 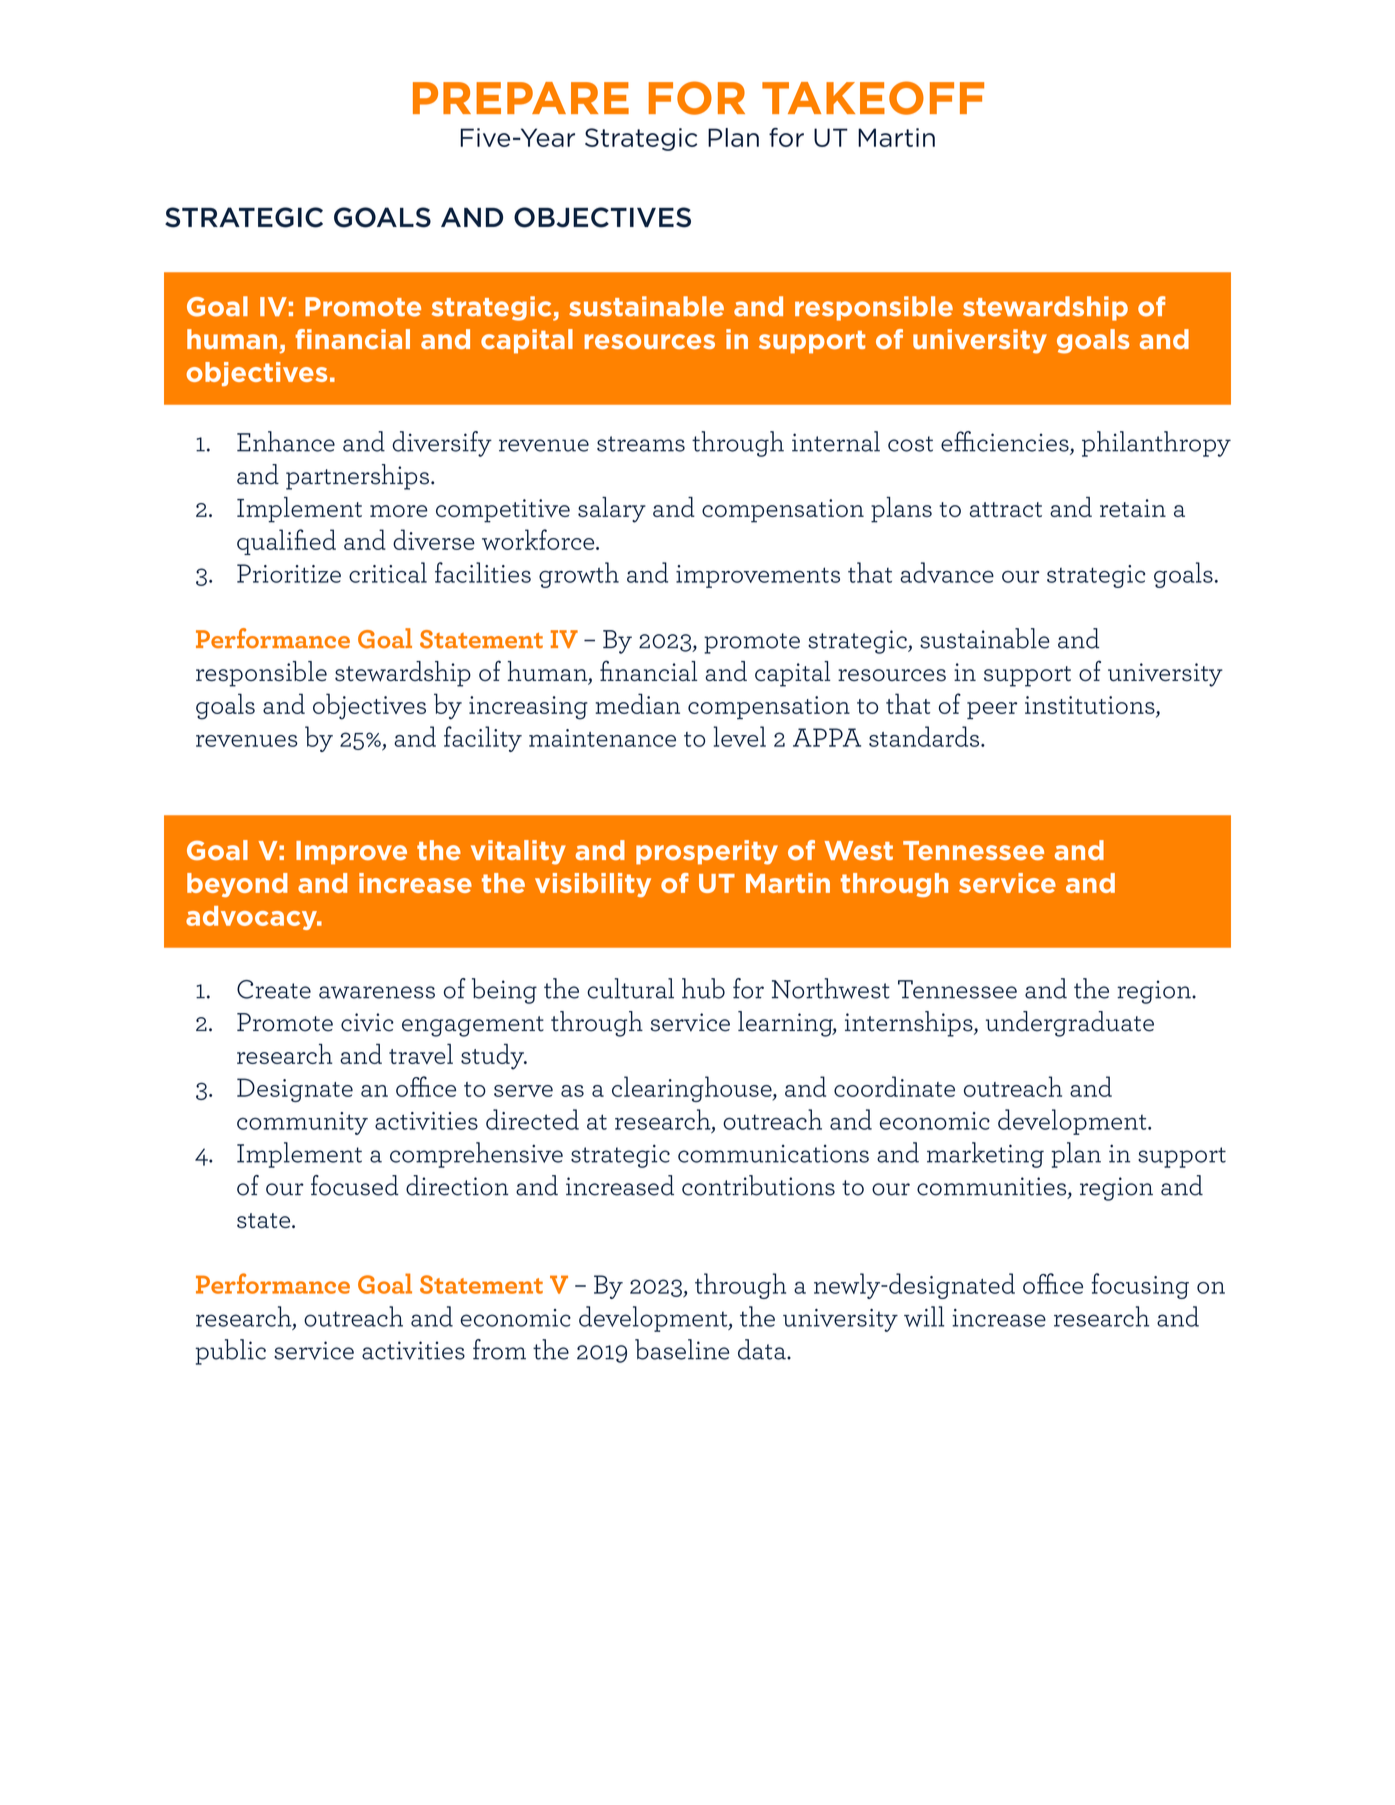 I want to click on baseline, so click(x=682, y=1349).
